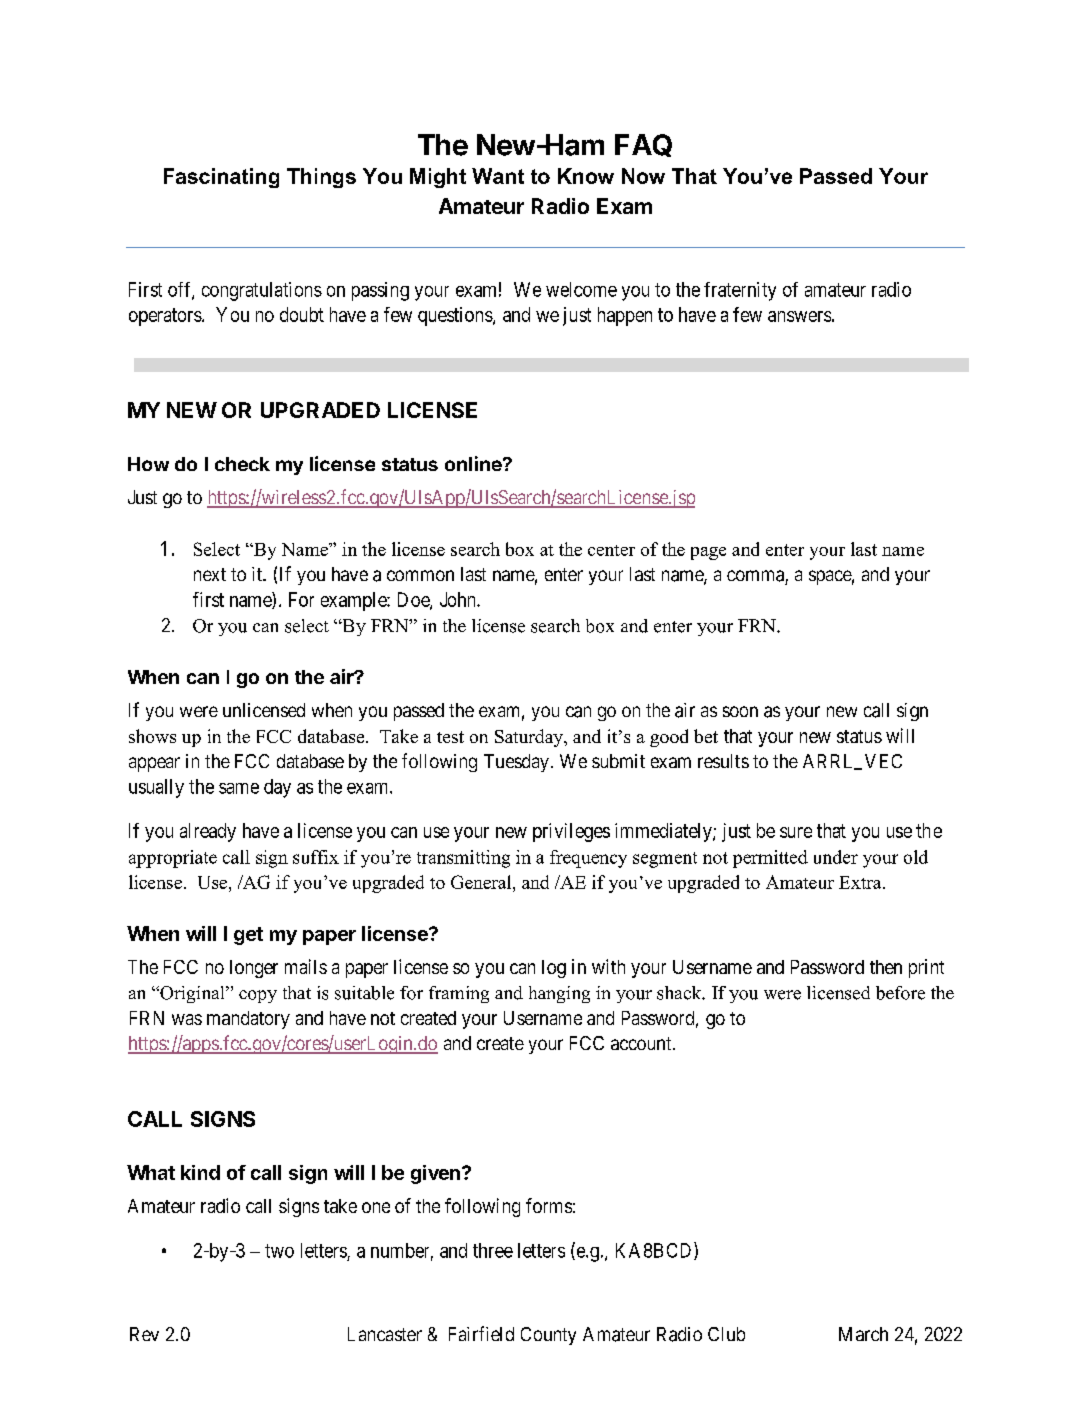 The width and height of the screenshot is (1091, 1412). I want to click on fraternity, so click(740, 291).
